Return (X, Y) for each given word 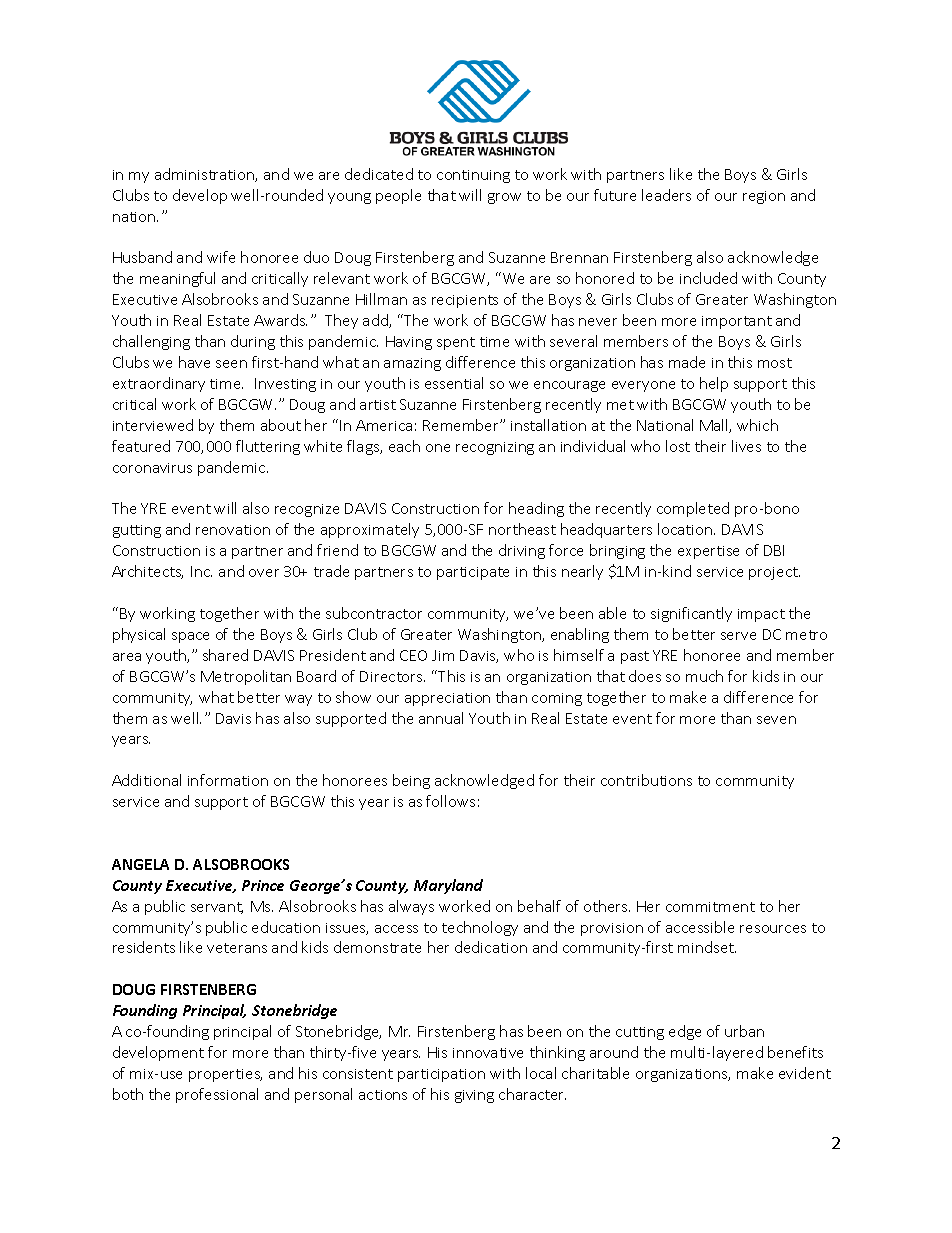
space (190, 637)
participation (441, 1075)
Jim (443, 655)
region (764, 197)
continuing (473, 176)
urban (744, 1031)
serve (738, 636)
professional (217, 1095)
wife (221, 257)
